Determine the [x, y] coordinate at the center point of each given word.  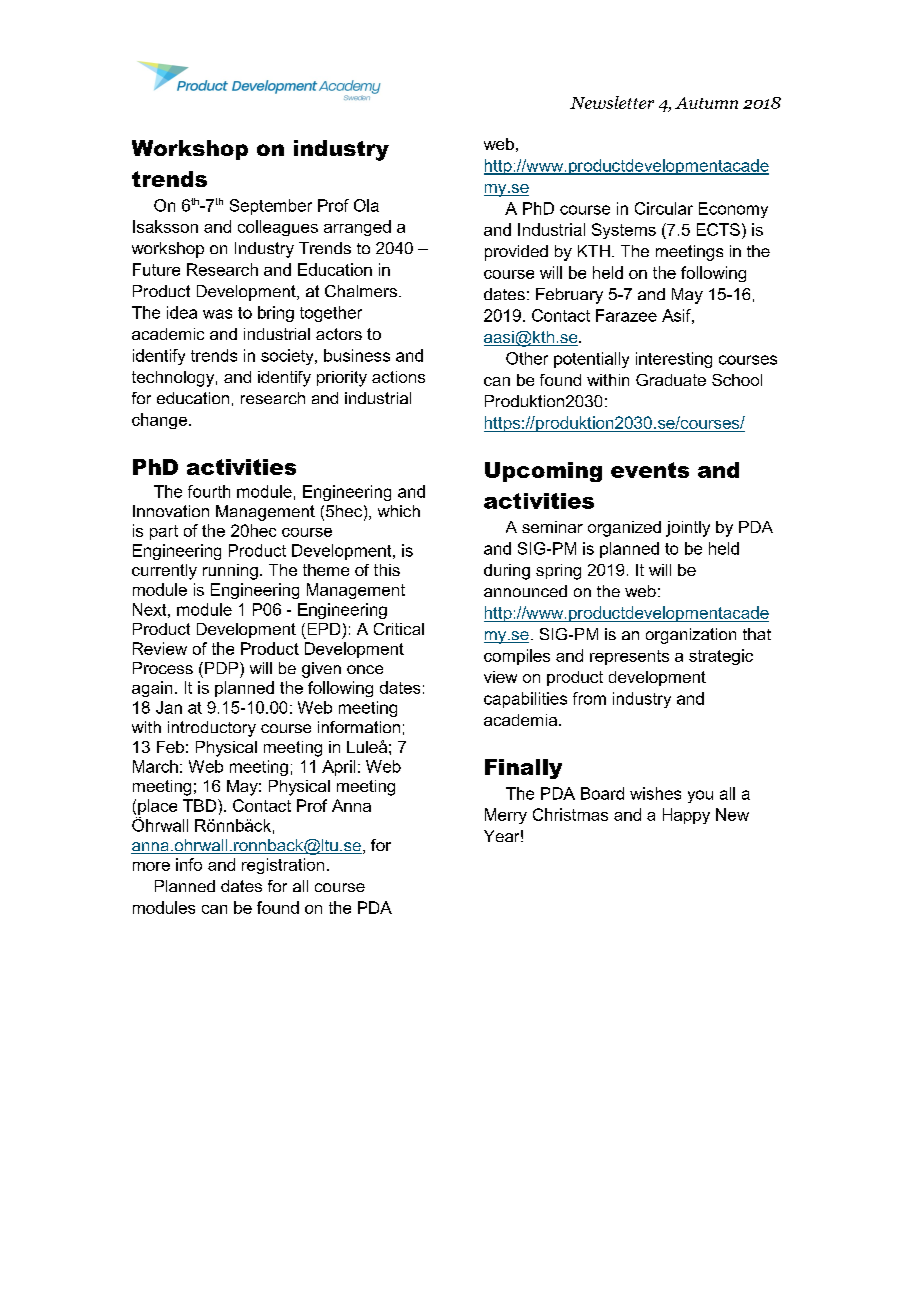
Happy [686, 816]
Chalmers [361, 291]
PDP [223, 668]
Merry [506, 816]
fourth [209, 491]
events [650, 470]
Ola [366, 205]
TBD [201, 805]
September [271, 207]
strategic [721, 657]
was [217, 314]
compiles [517, 657]
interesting [674, 360]
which [399, 511]
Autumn [706, 103]
